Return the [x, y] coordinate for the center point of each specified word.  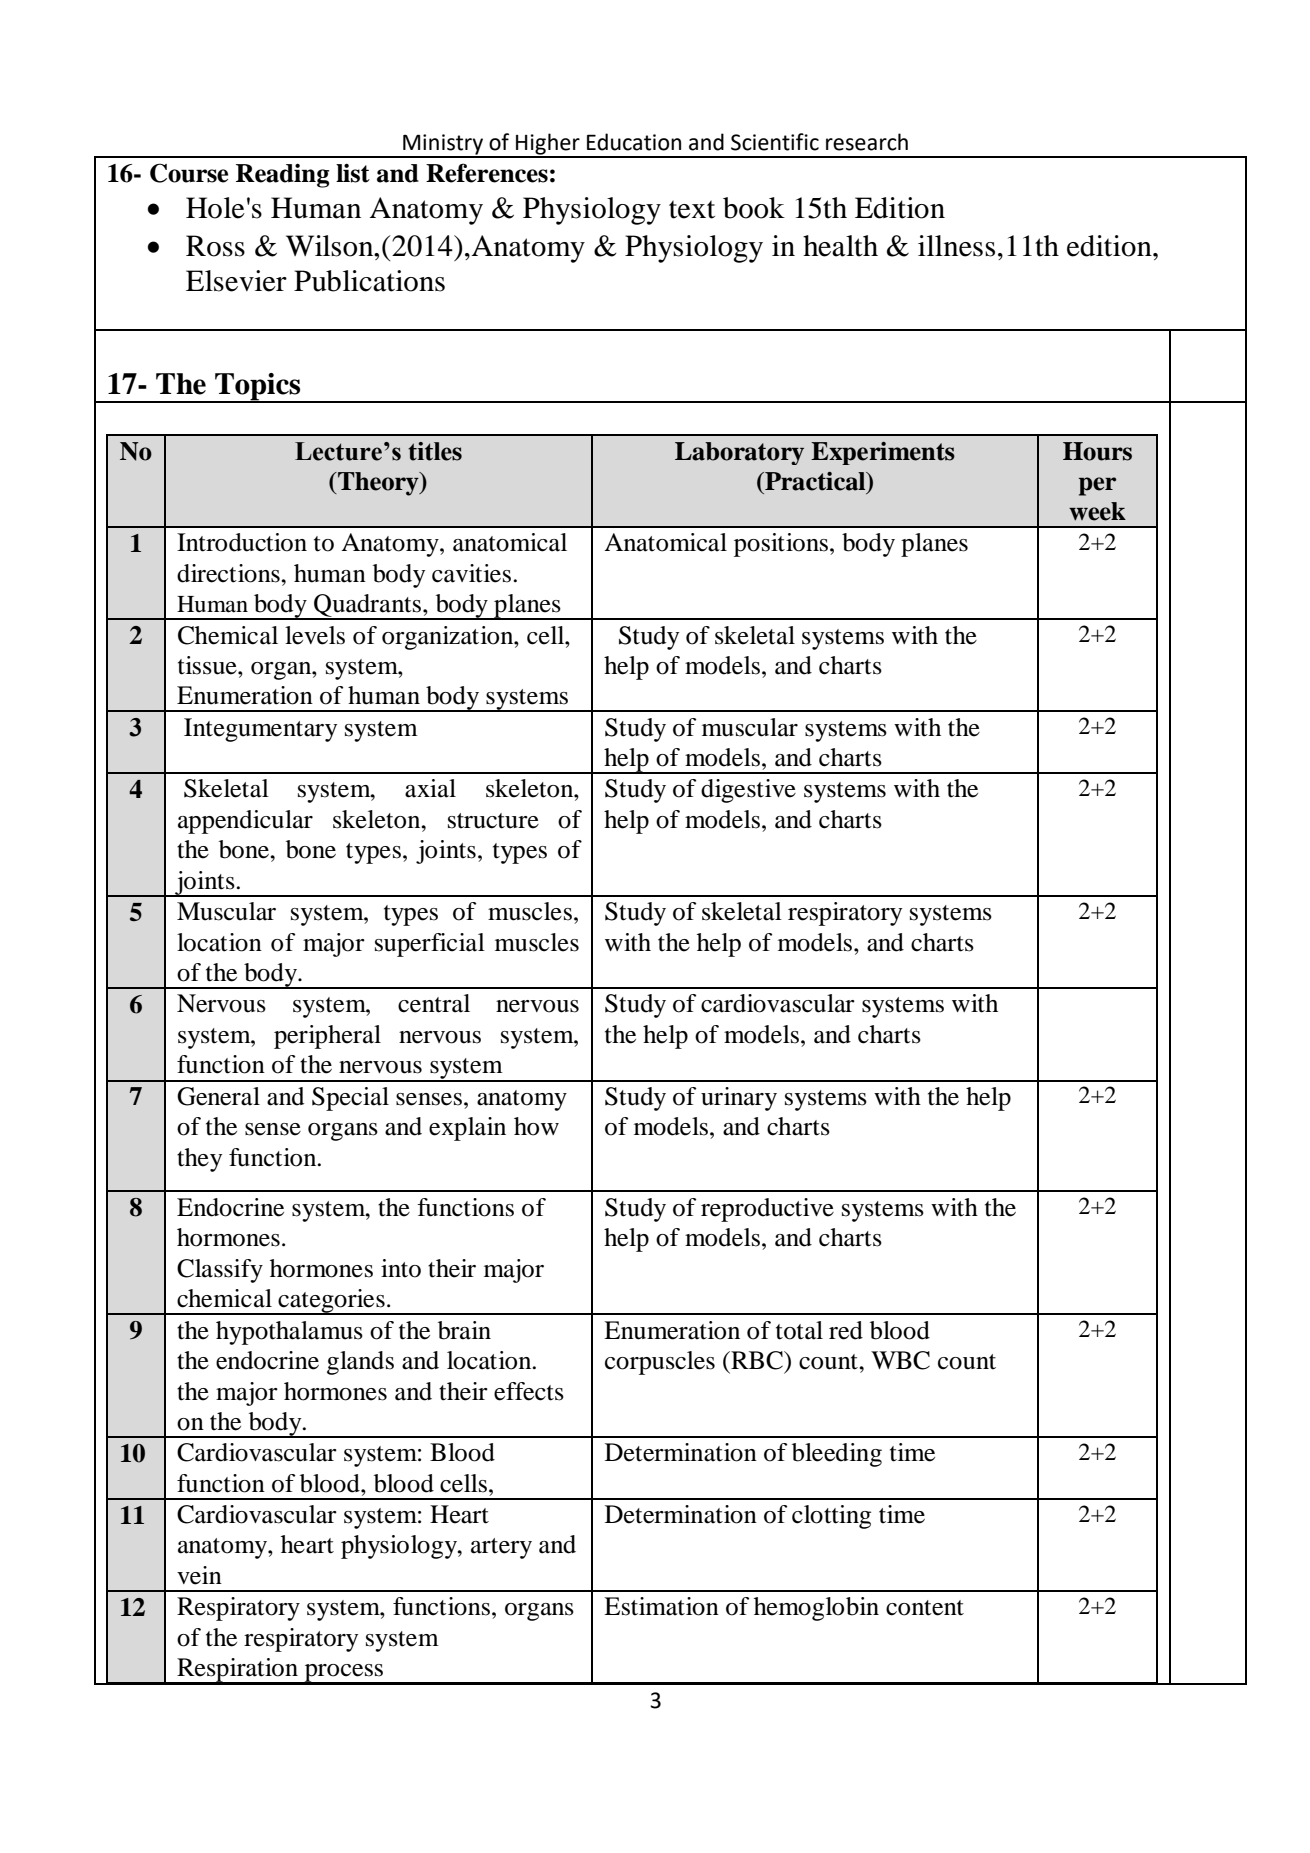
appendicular [245, 822]
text [692, 209]
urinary [739, 1099]
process [344, 1674]
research [867, 142]
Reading [282, 175]
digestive [748, 791]
